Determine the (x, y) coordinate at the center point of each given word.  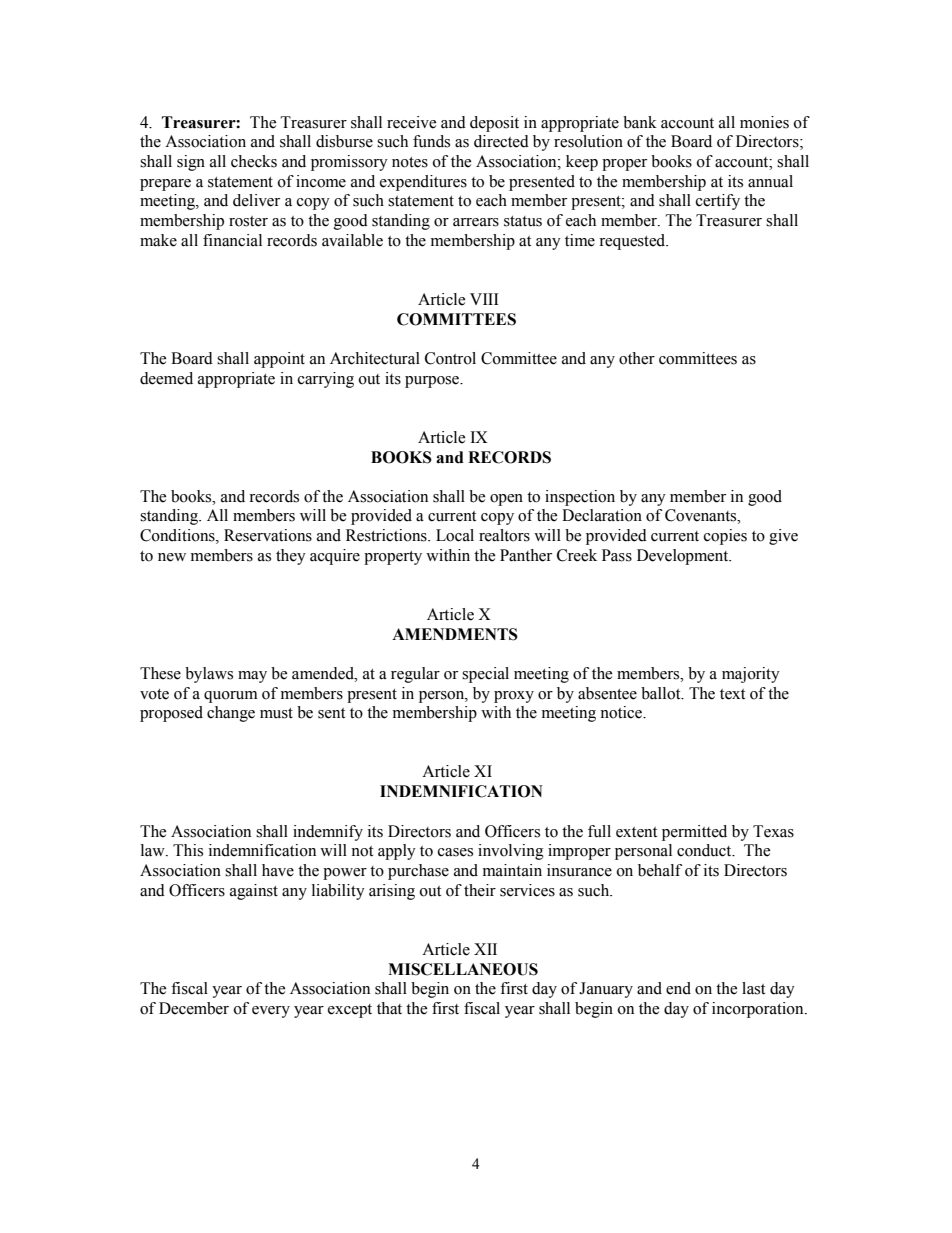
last (753, 988)
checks (254, 161)
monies (764, 122)
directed (501, 141)
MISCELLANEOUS (463, 969)
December (194, 1008)
